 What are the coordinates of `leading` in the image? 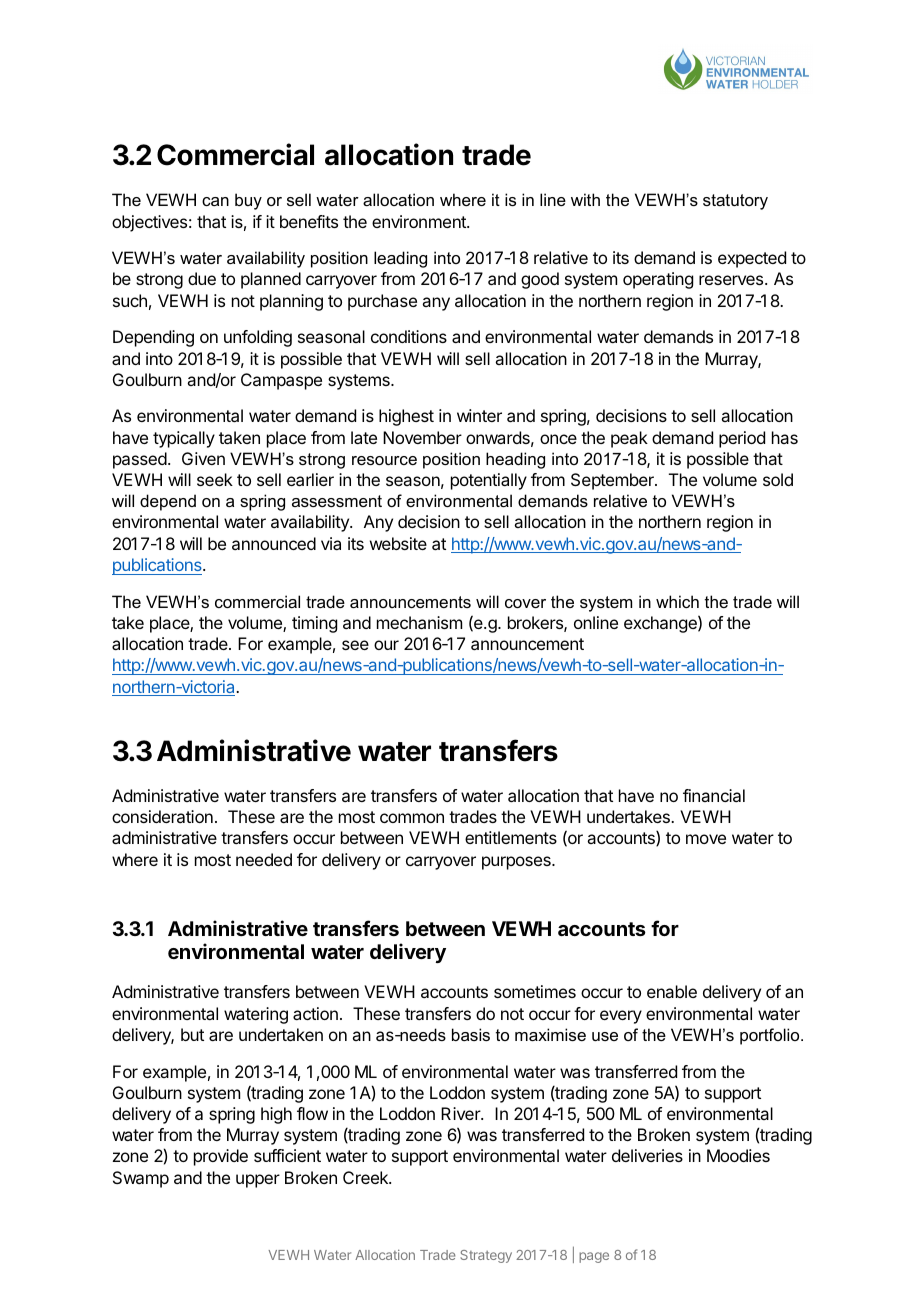 It's located at (400, 259).
